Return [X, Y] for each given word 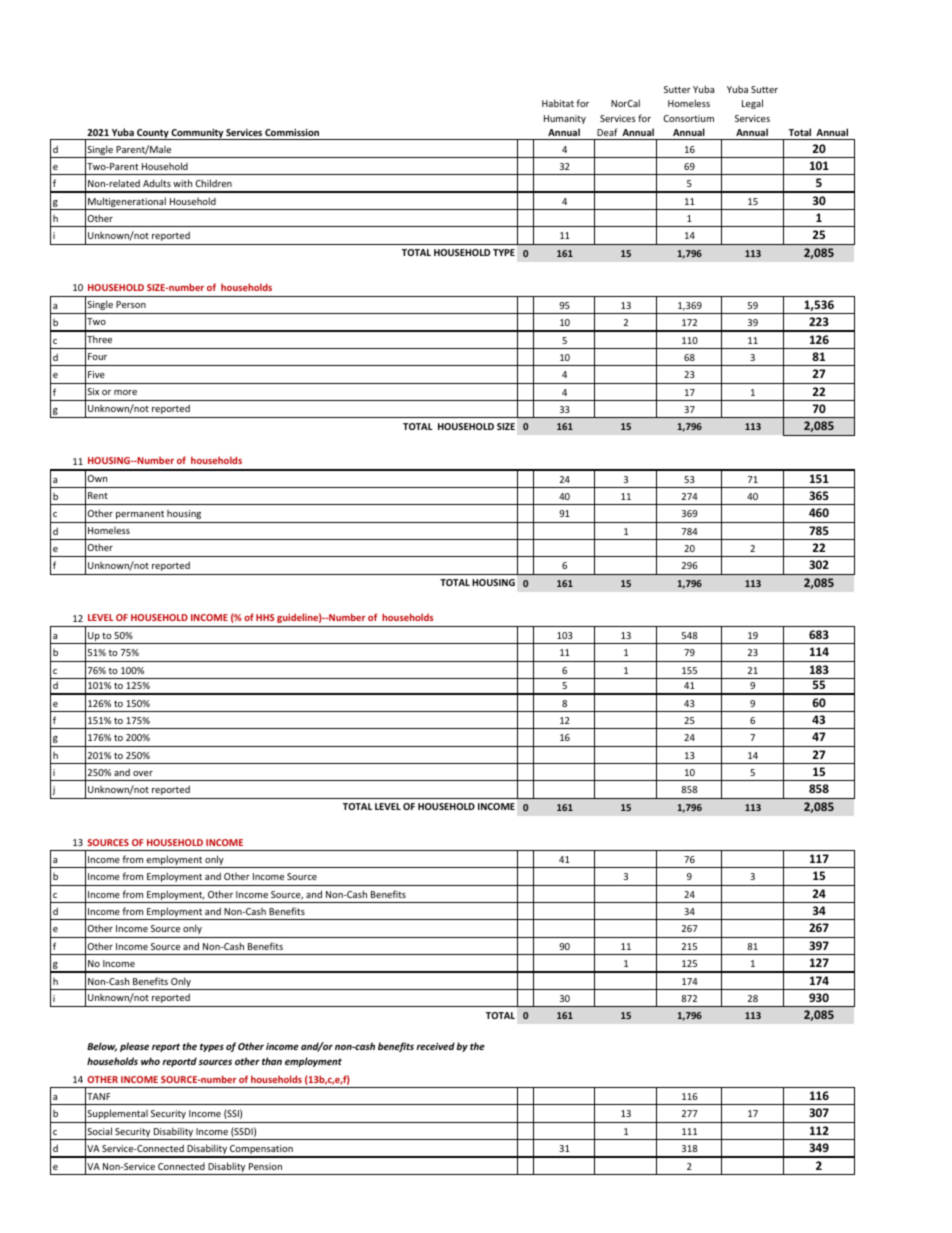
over [143, 773]
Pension [265, 1166]
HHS [265, 617]
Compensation [261, 1151]
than [272, 1061]
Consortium [688, 118]
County [153, 134]
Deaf [607, 132]
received [435, 1046]
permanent [140, 514]
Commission [292, 132]
